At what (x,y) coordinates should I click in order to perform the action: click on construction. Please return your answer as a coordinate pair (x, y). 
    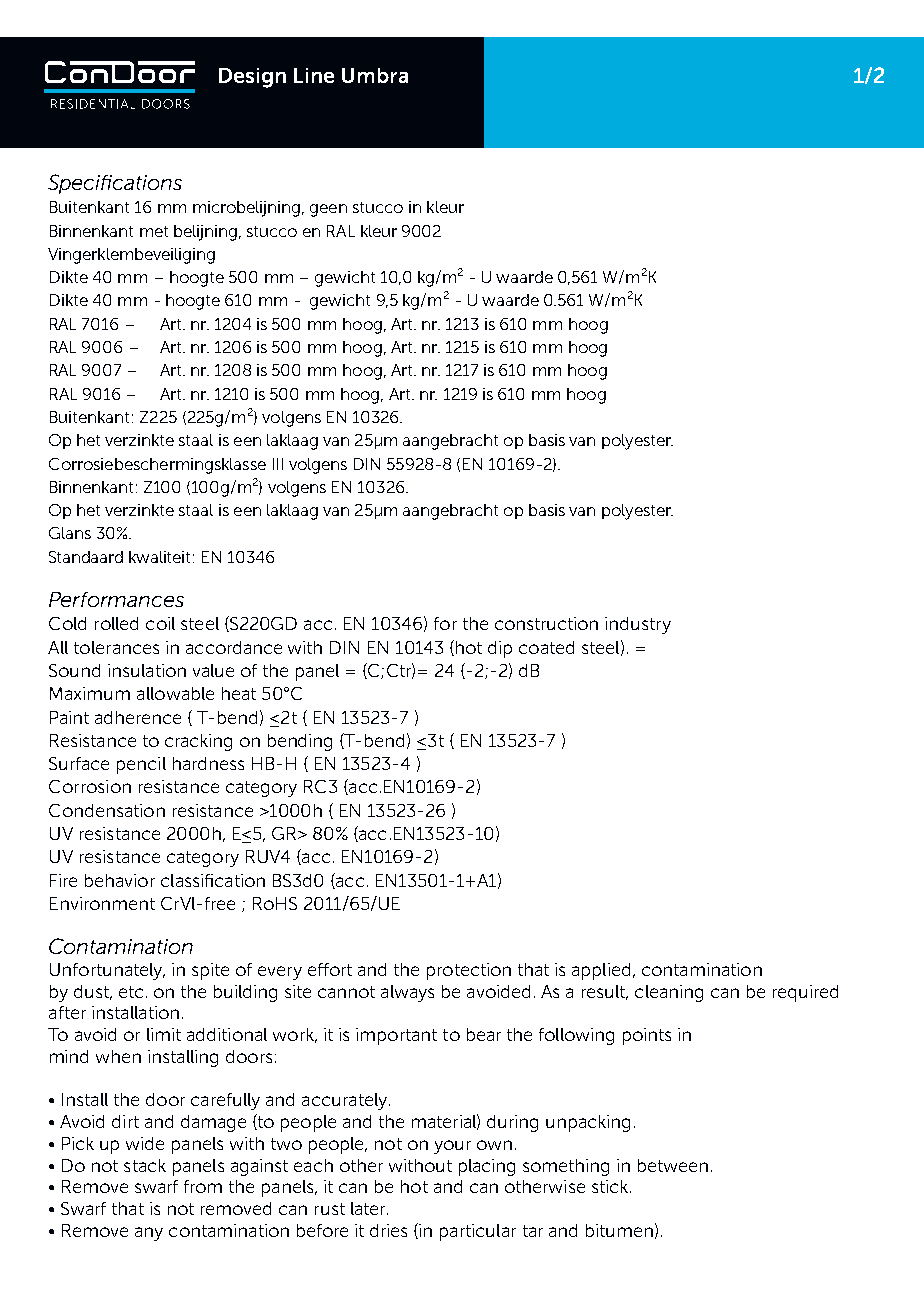
    Looking at the image, I should click on (546, 623).
